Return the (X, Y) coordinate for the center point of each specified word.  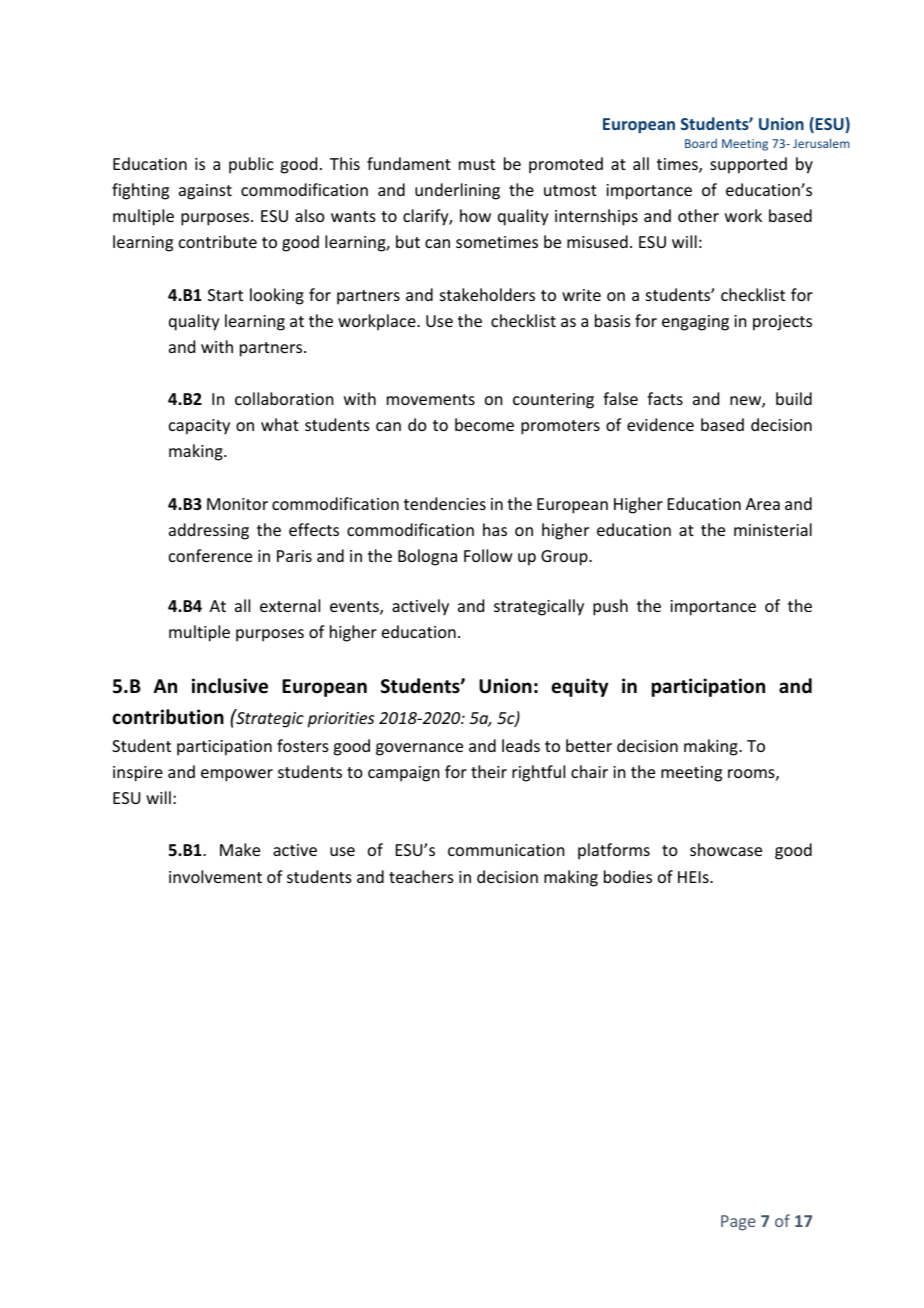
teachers (421, 876)
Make (240, 849)
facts (665, 398)
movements (431, 399)
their (489, 771)
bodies (628, 876)
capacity (199, 427)
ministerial (773, 529)
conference (210, 555)
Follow (488, 555)
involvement (215, 876)
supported (748, 165)
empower (237, 775)
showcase (726, 849)
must (477, 164)
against (205, 192)
